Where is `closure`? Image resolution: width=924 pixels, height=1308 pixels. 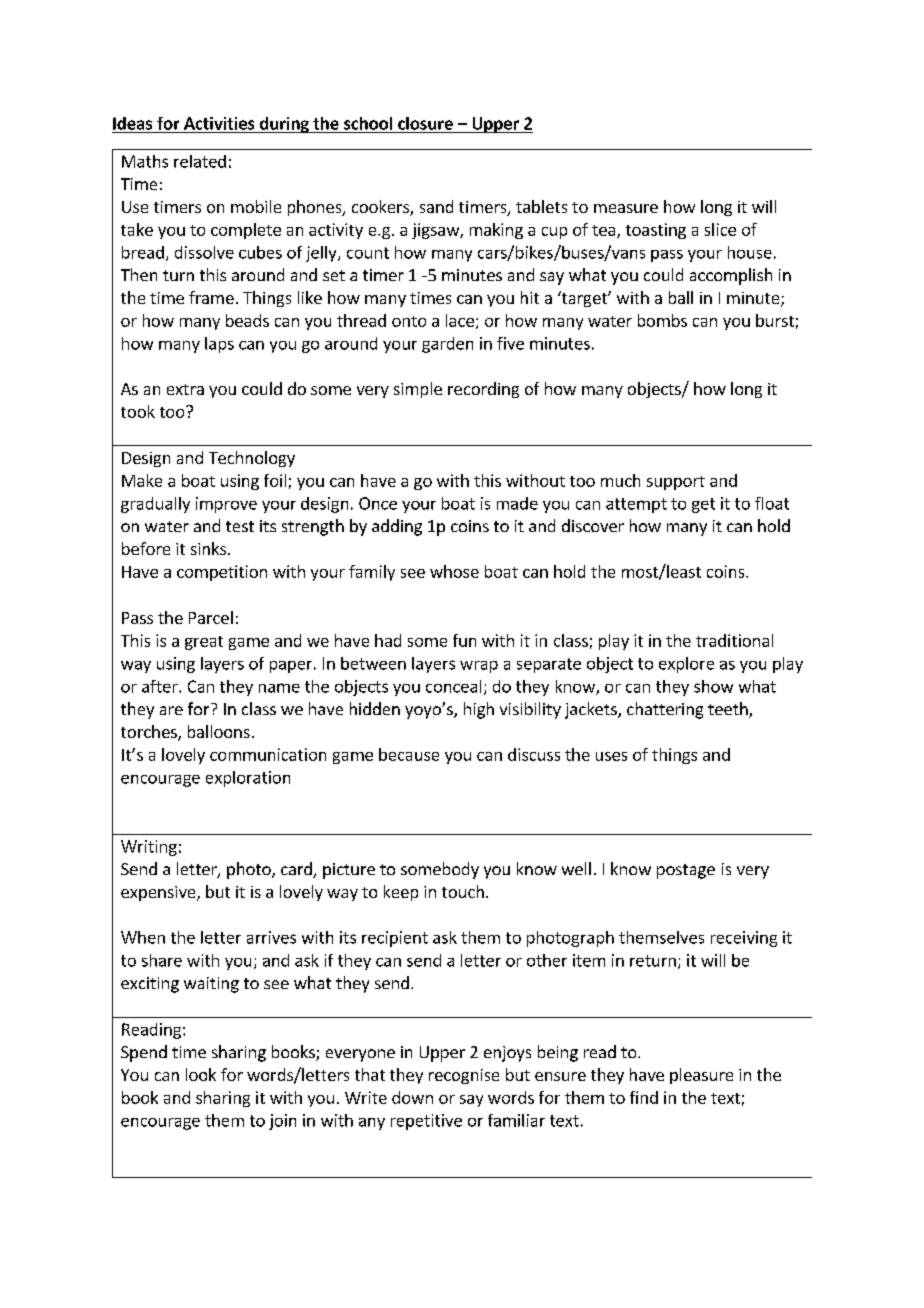
closure is located at coordinates (425, 123).
